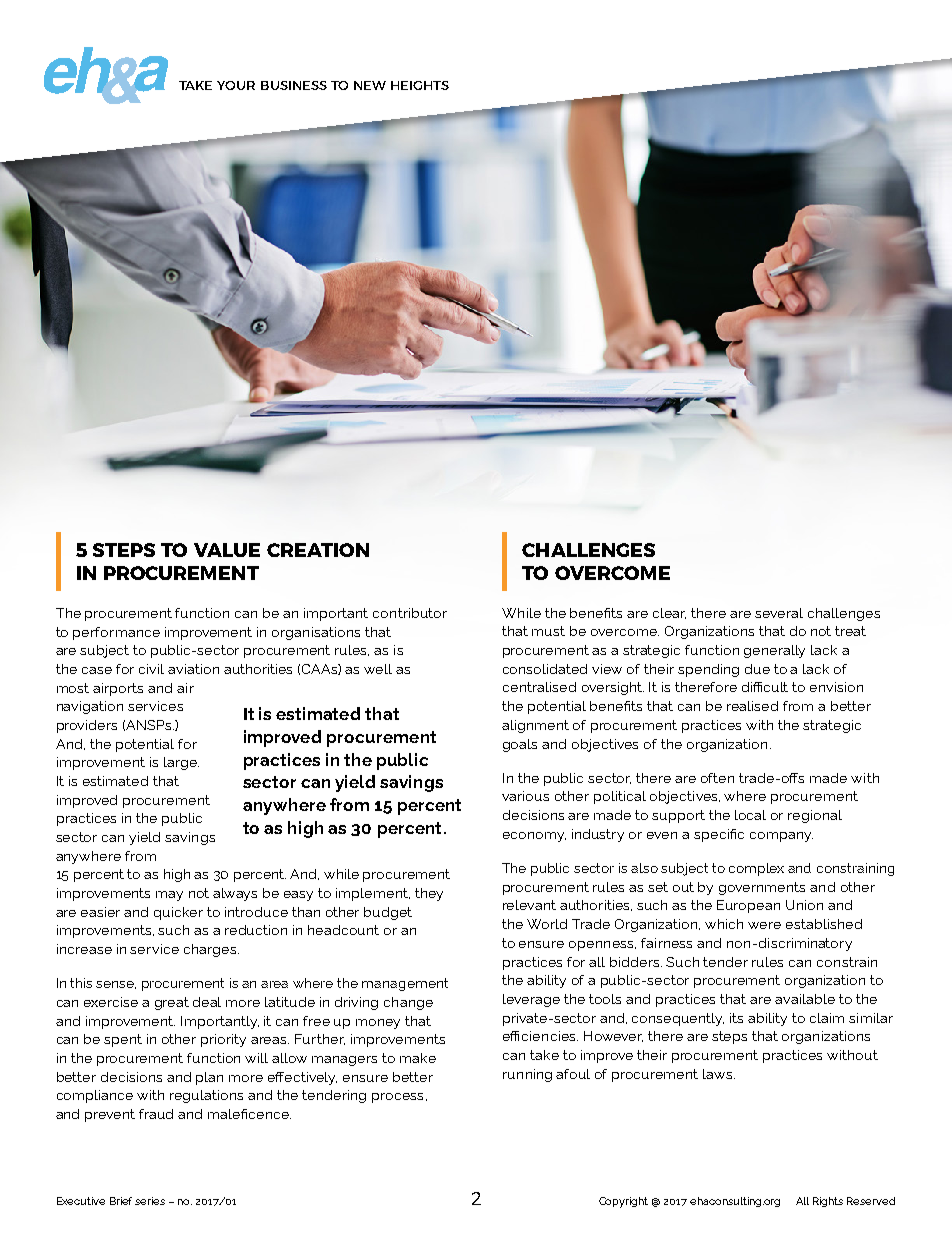 Image resolution: width=952 pixels, height=1233 pixels. I want to click on civil, so click(151, 669).
